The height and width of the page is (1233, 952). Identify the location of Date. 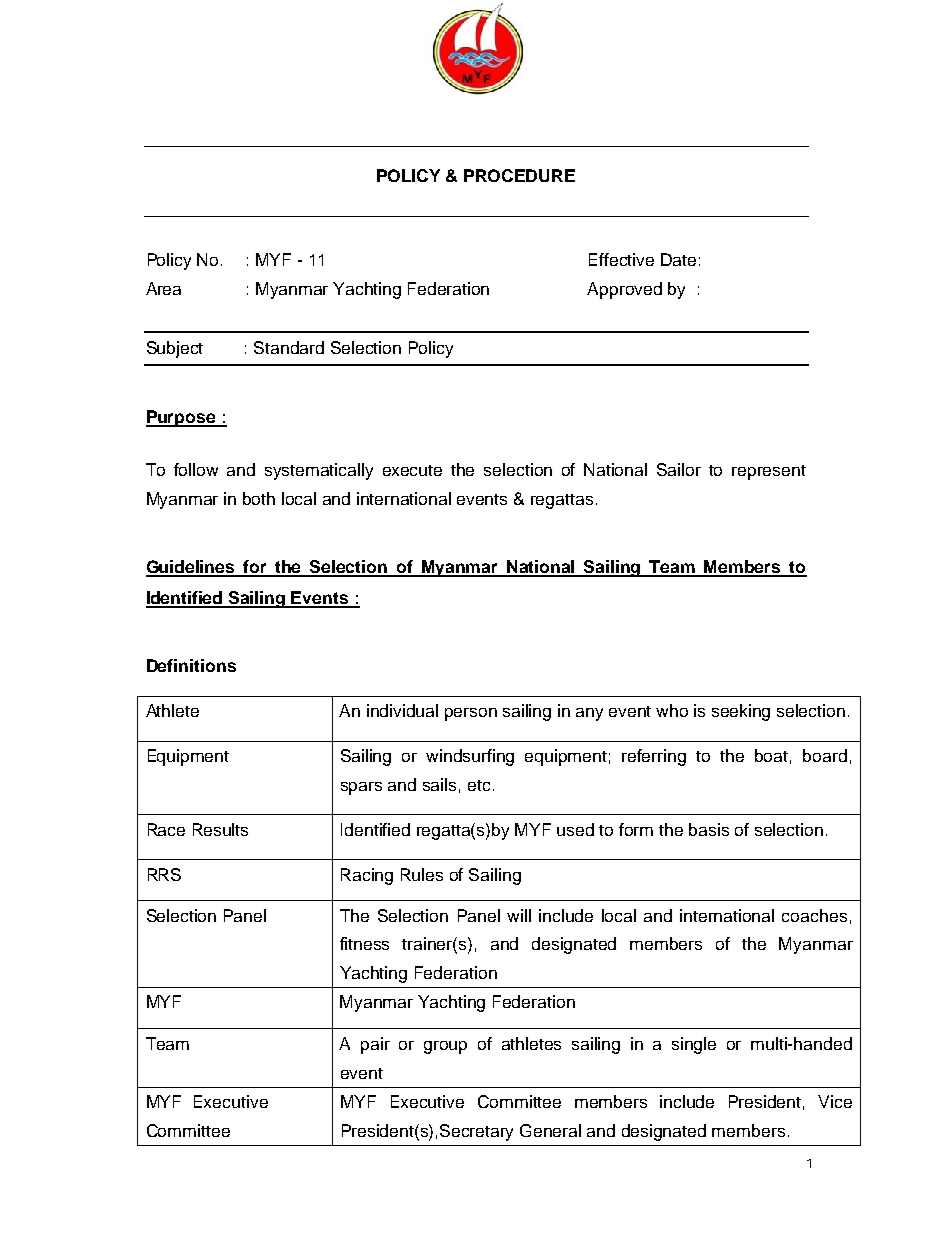
(678, 259).
